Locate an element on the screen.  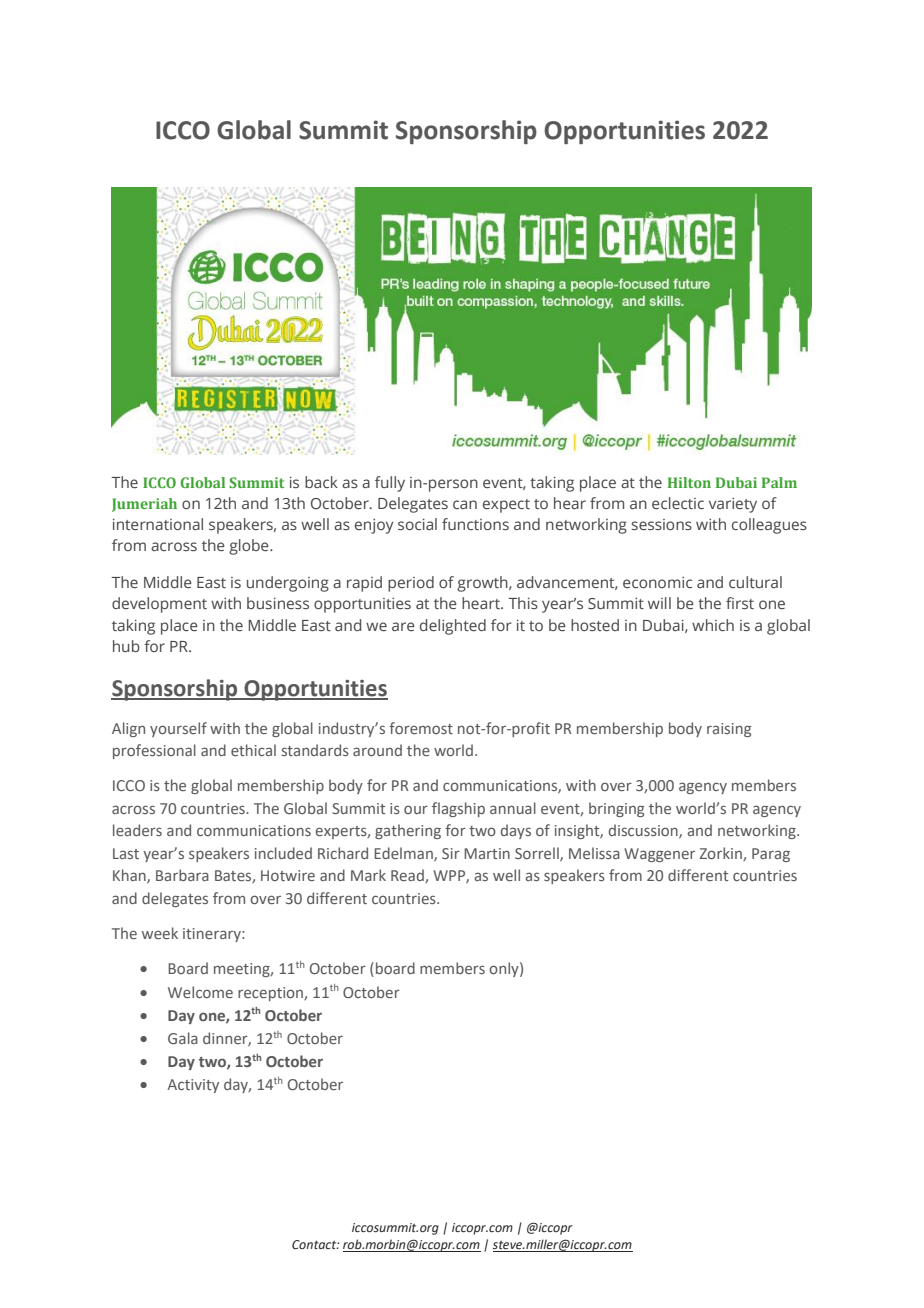
international is located at coordinates (158, 524).
